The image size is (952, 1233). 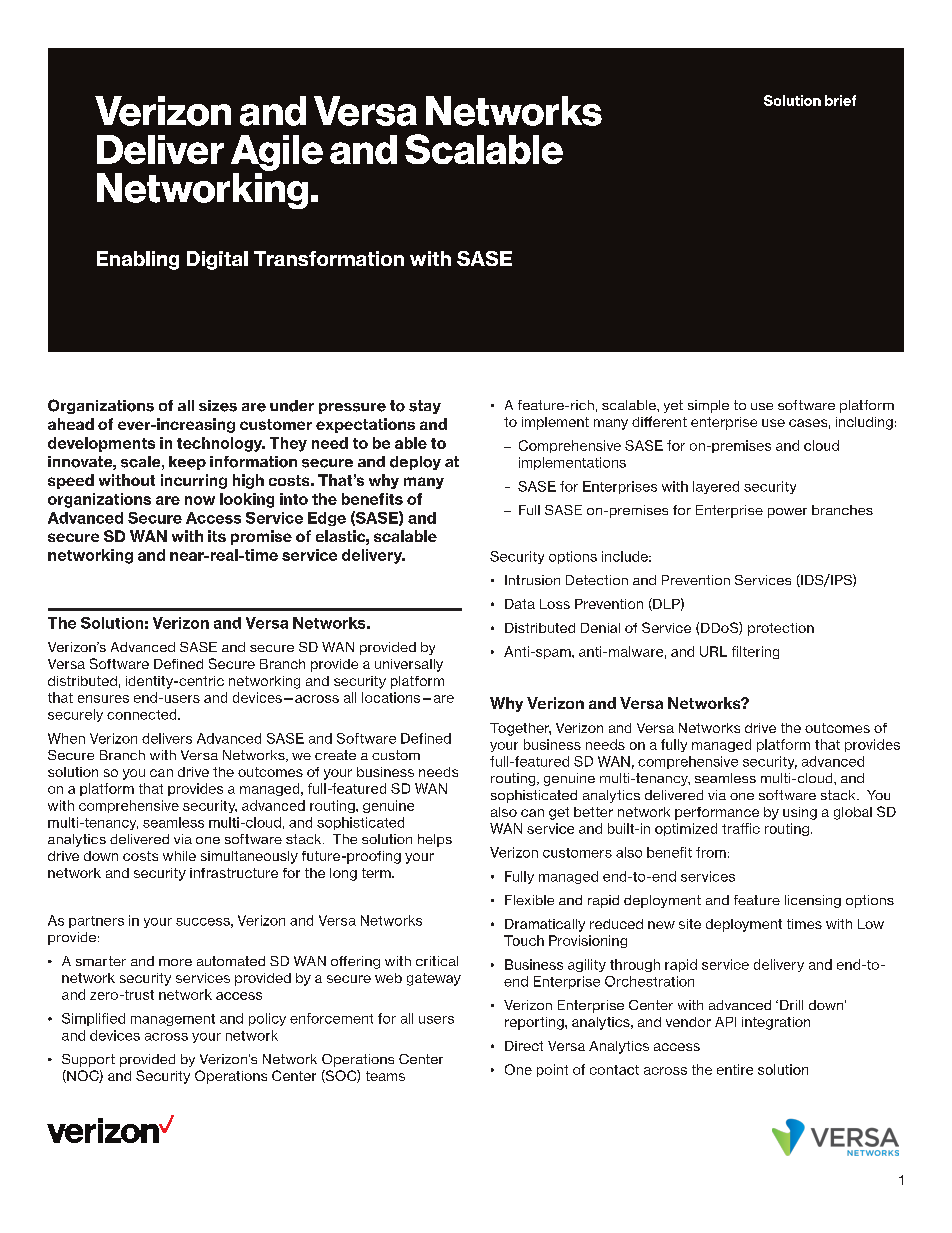 What do you see at coordinates (261, 537) in the image?
I see `promise` at bounding box center [261, 537].
